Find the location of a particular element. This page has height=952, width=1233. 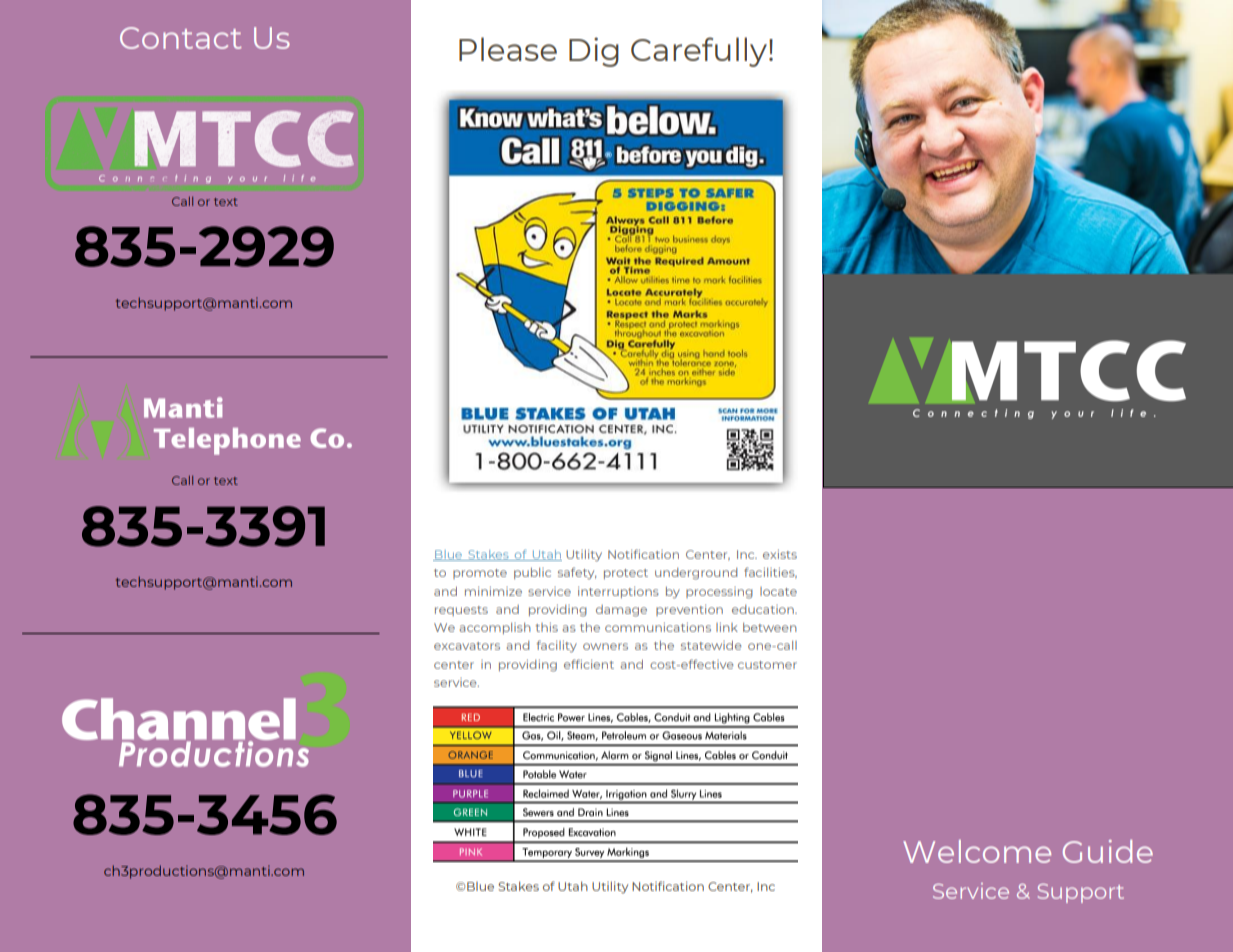

excavators is located at coordinates (467, 646).
